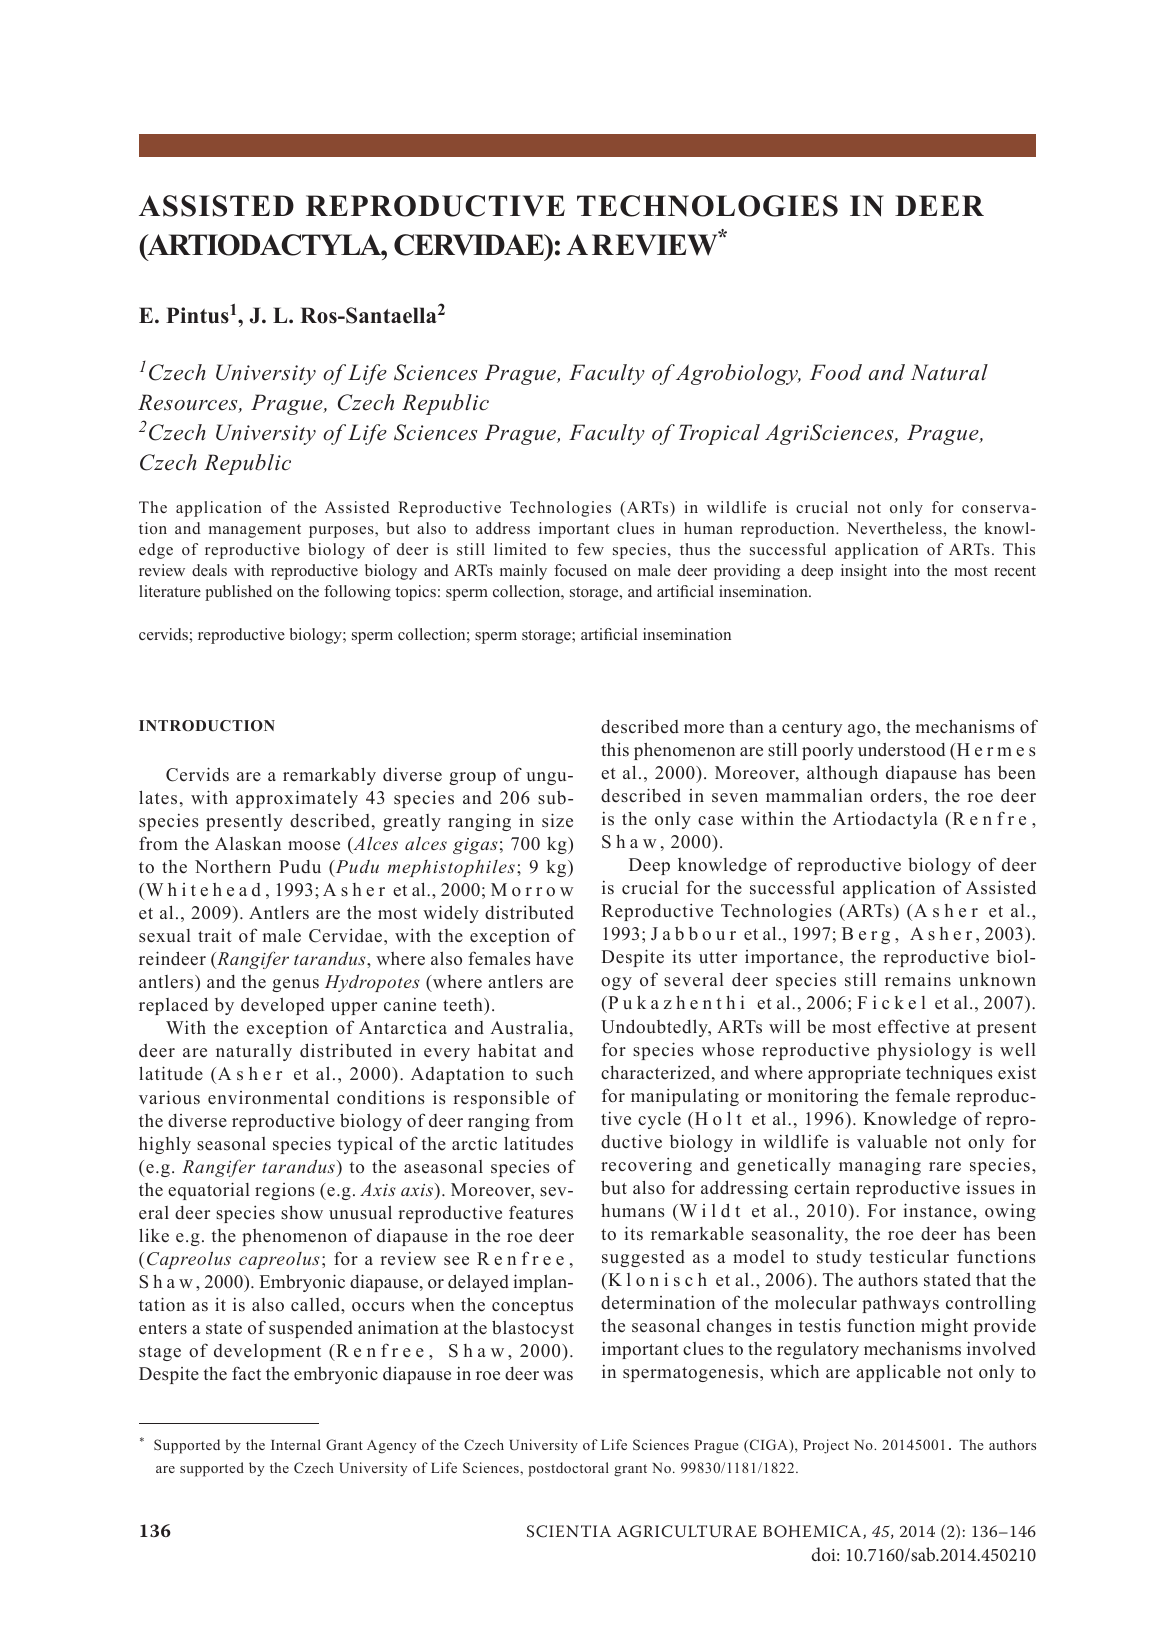  What do you see at coordinates (826, 1446) in the page?
I see `Project` at bounding box center [826, 1446].
